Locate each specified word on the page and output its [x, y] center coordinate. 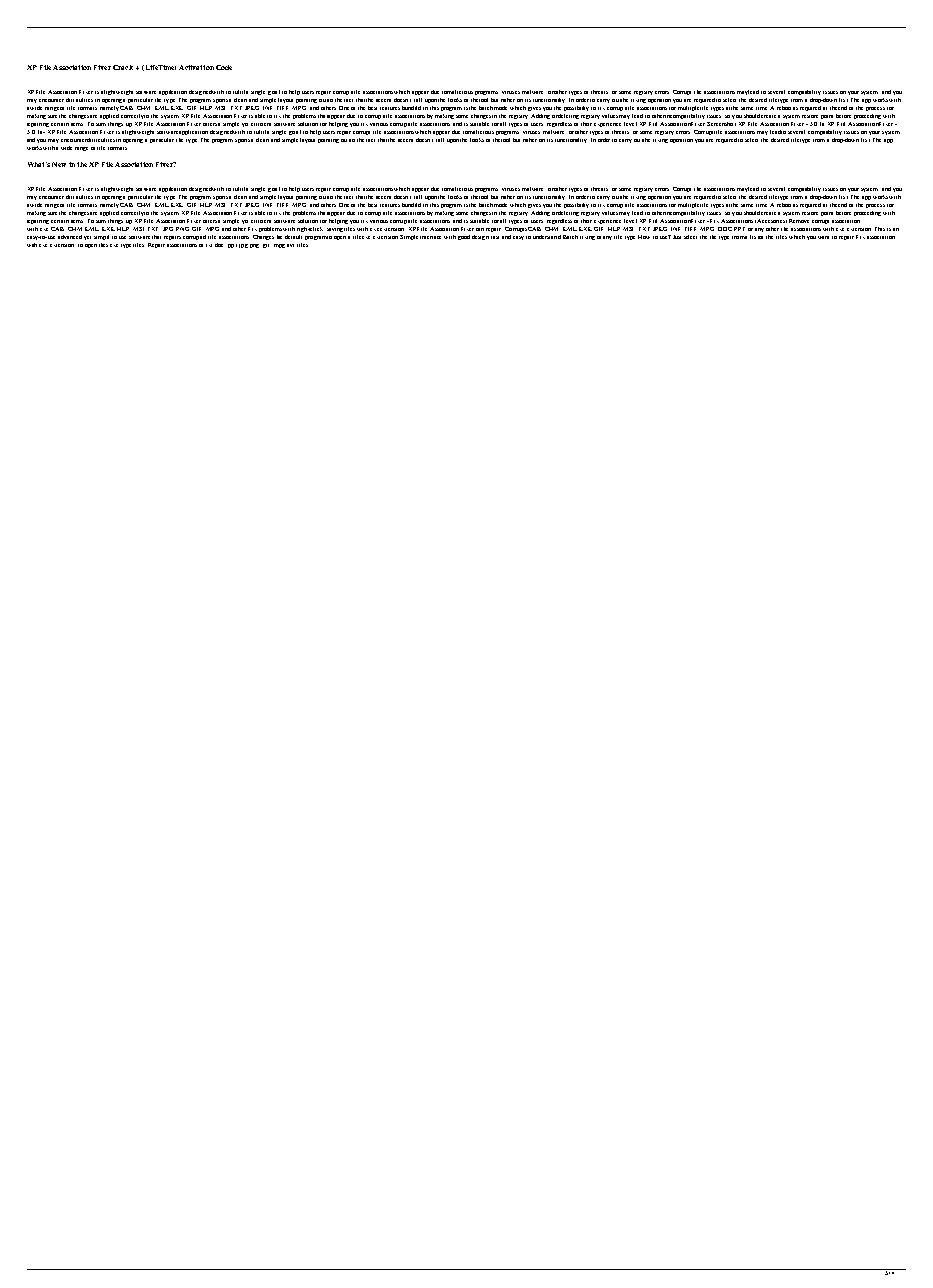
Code [224, 67]
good [464, 237]
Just [677, 237]
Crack [123, 67]
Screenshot [721, 124]
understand [547, 237]
